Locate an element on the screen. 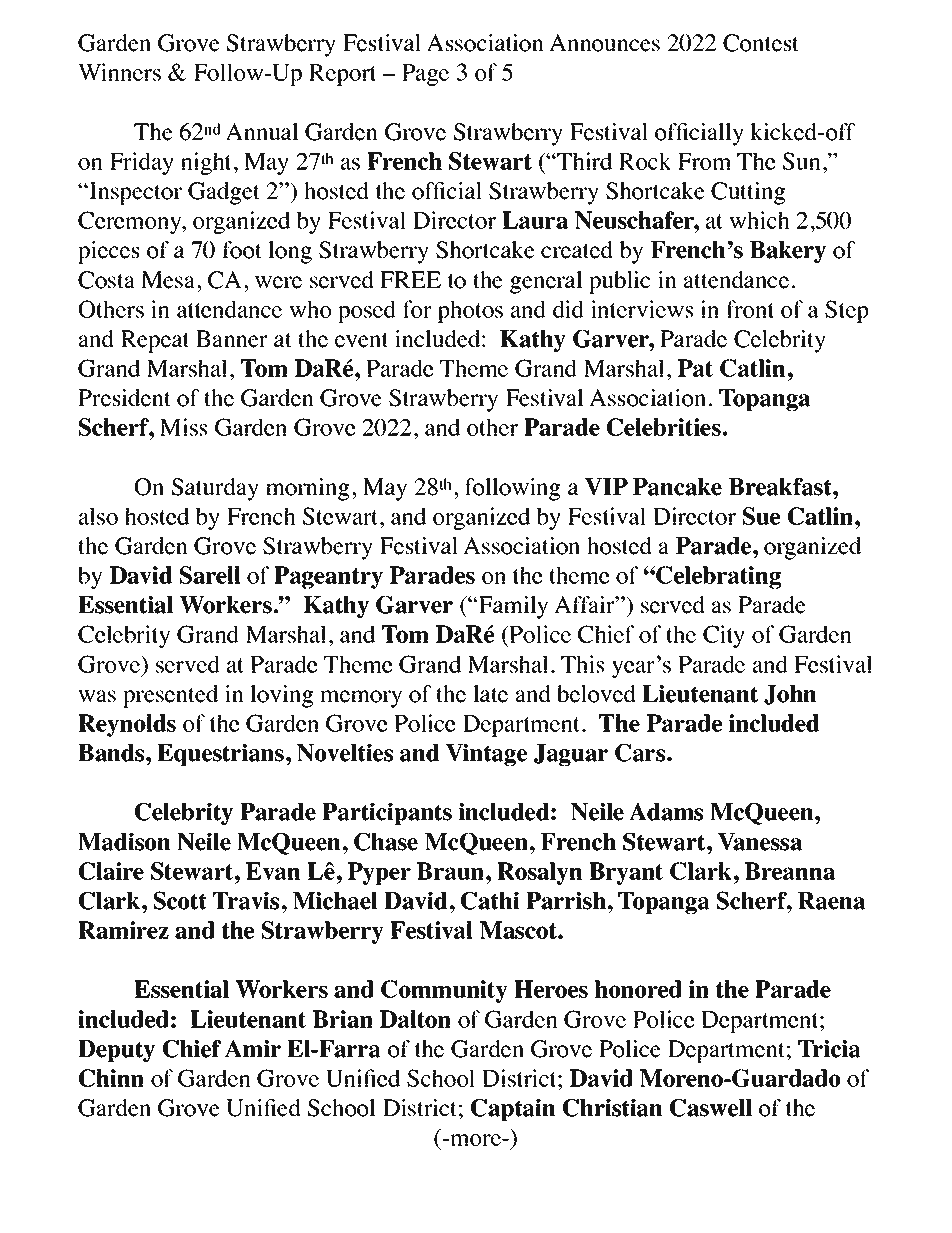 The width and height of the screenshot is (952, 1233). Winners is located at coordinates (119, 72).
